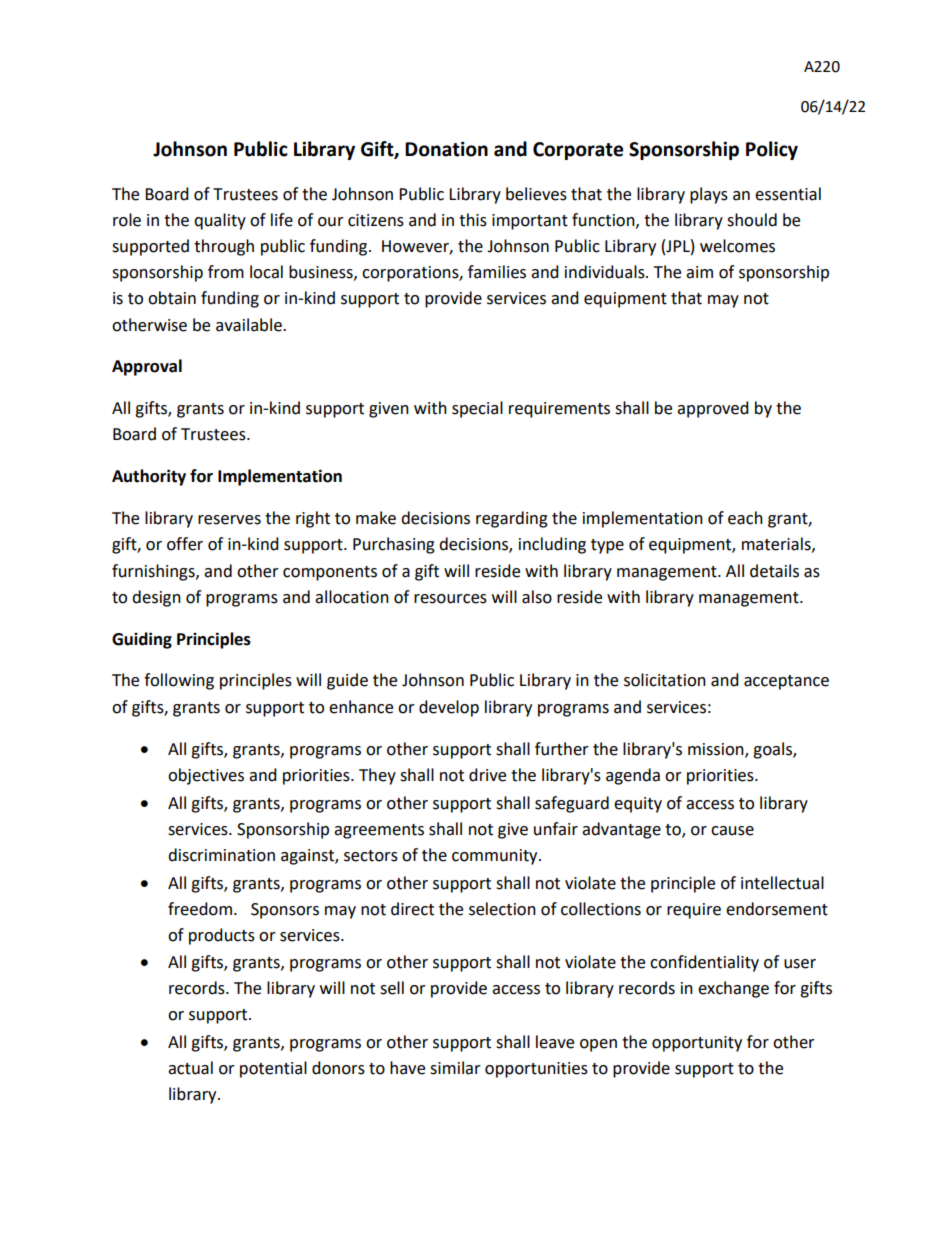 This screenshot has width=952, height=1233. I want to click on actual, so click(190, 1068).
